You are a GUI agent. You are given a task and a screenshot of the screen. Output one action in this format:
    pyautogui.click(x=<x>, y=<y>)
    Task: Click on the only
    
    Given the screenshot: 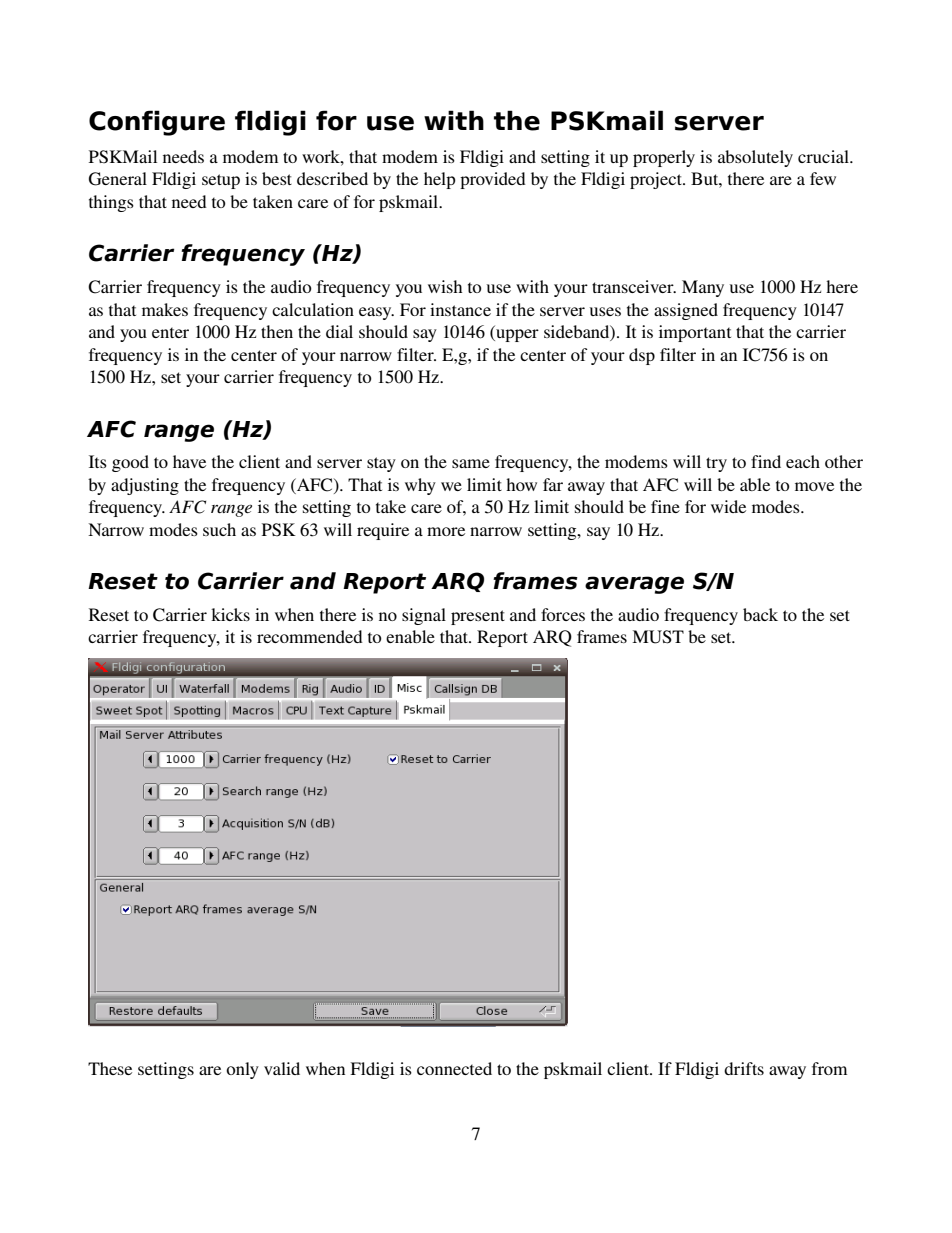 What is the action you would take?
    pyautogui.click(x=242, y=1070)
